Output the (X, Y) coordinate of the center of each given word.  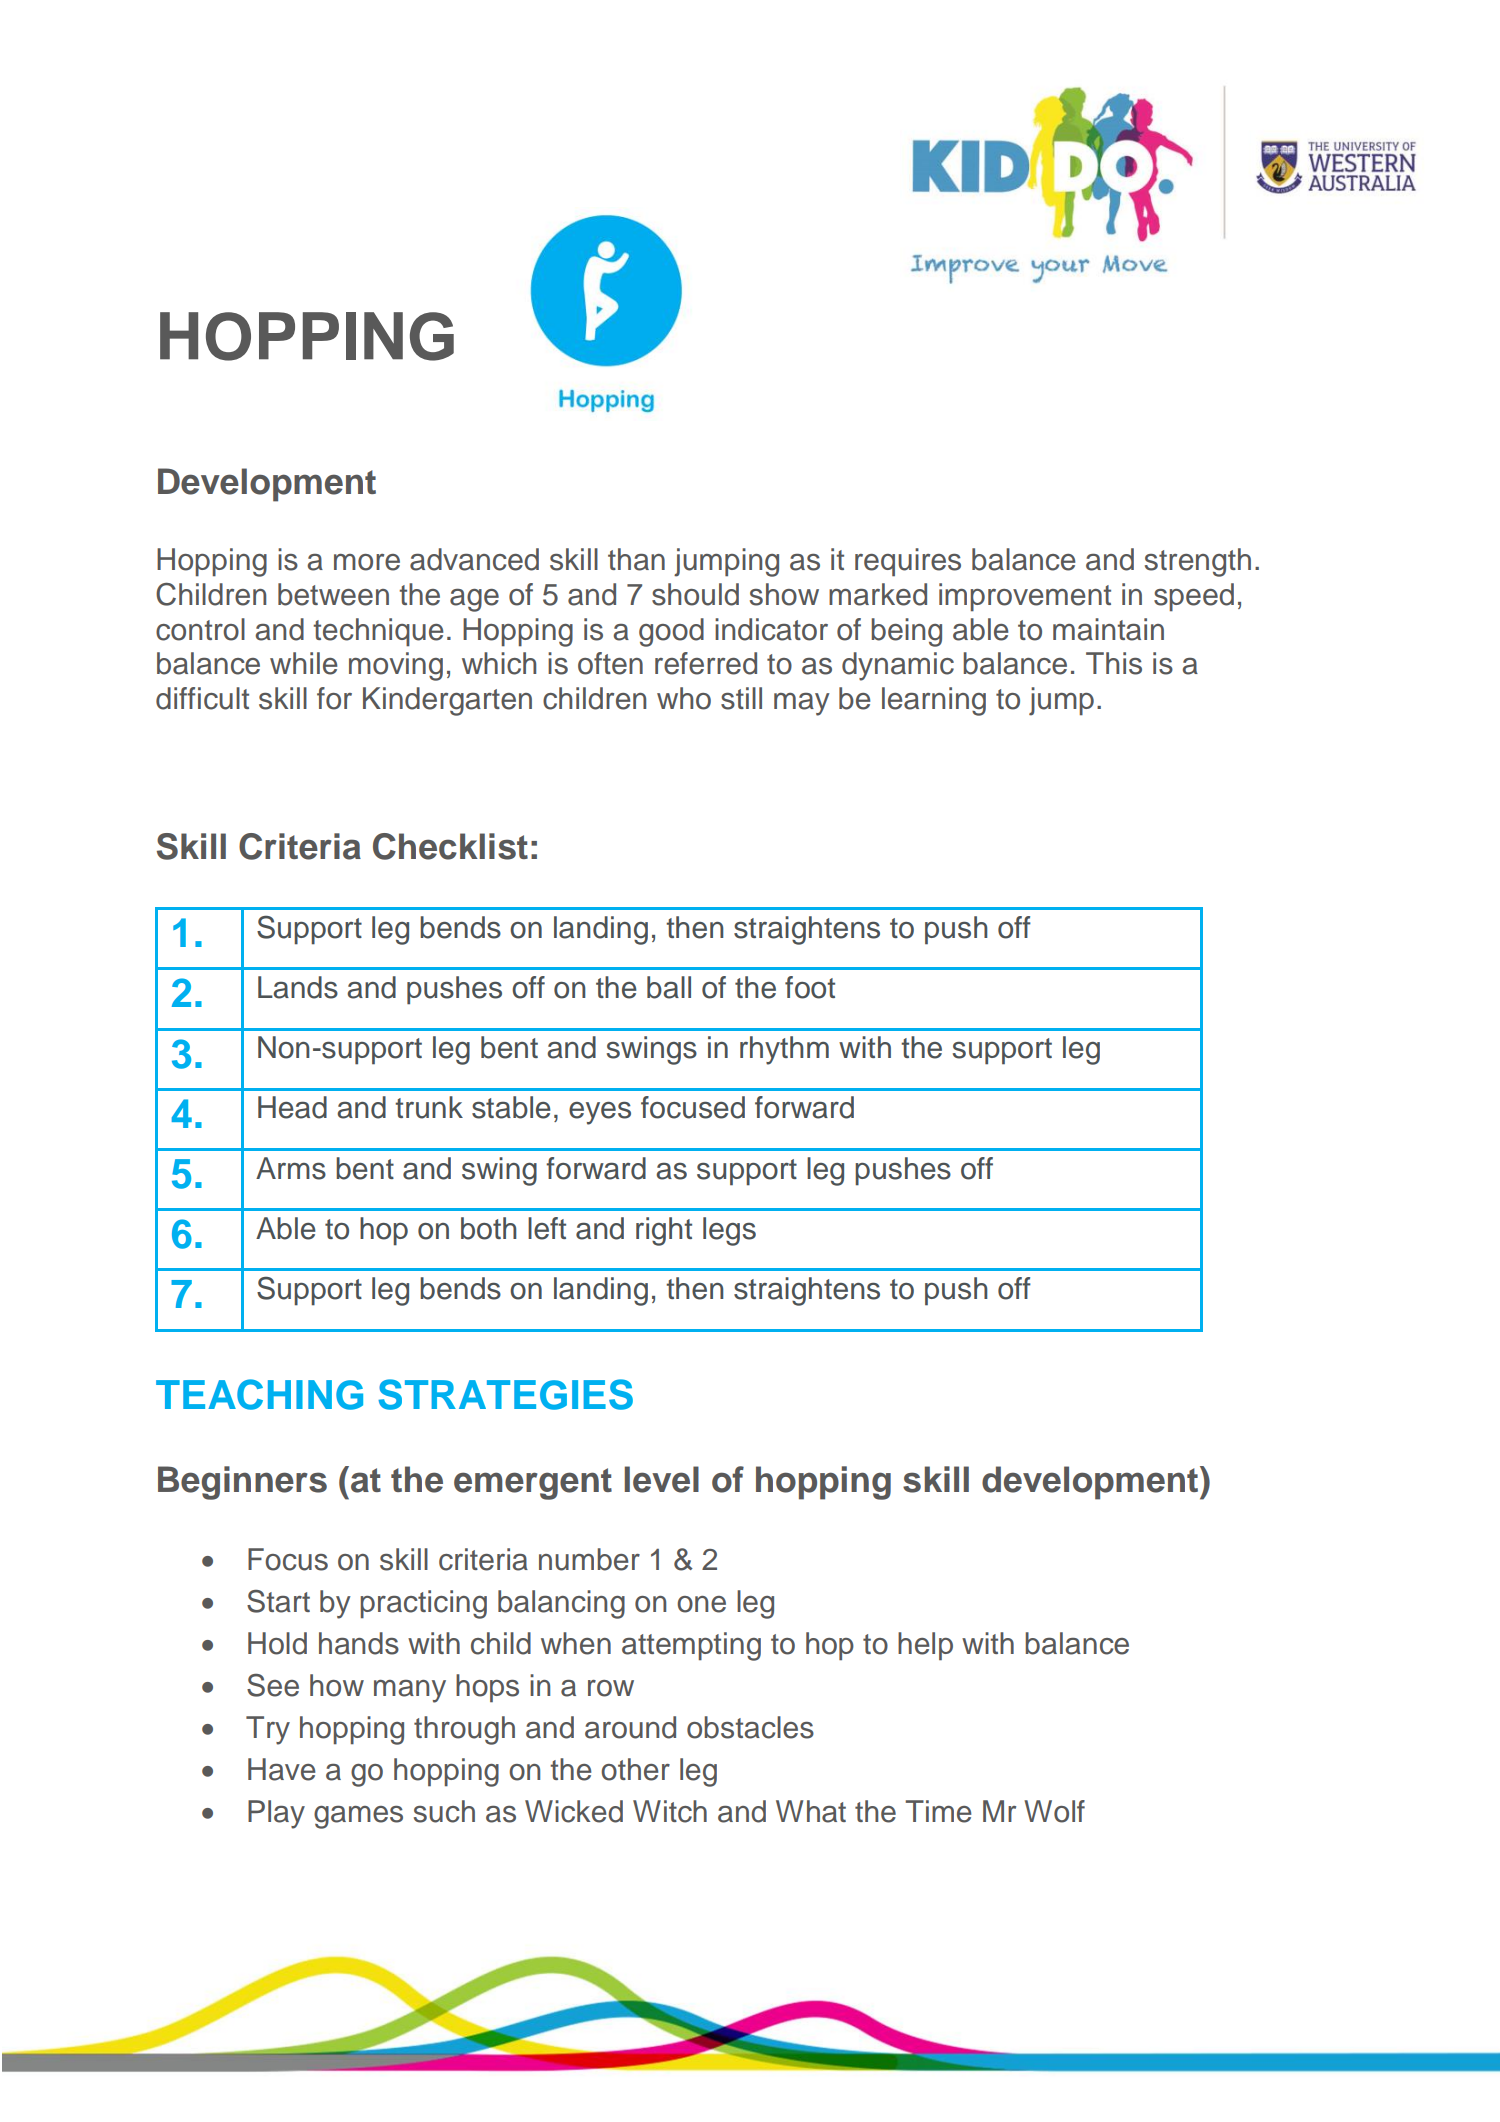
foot (810, 987)
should (695, 594)
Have (282, 1769)
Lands (298, 987)
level (662, 1479)
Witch (670, 1811)
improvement (1025, 597)
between (333, 594)
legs (729, 1231)
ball (669, 987)
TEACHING (259, 1394)
